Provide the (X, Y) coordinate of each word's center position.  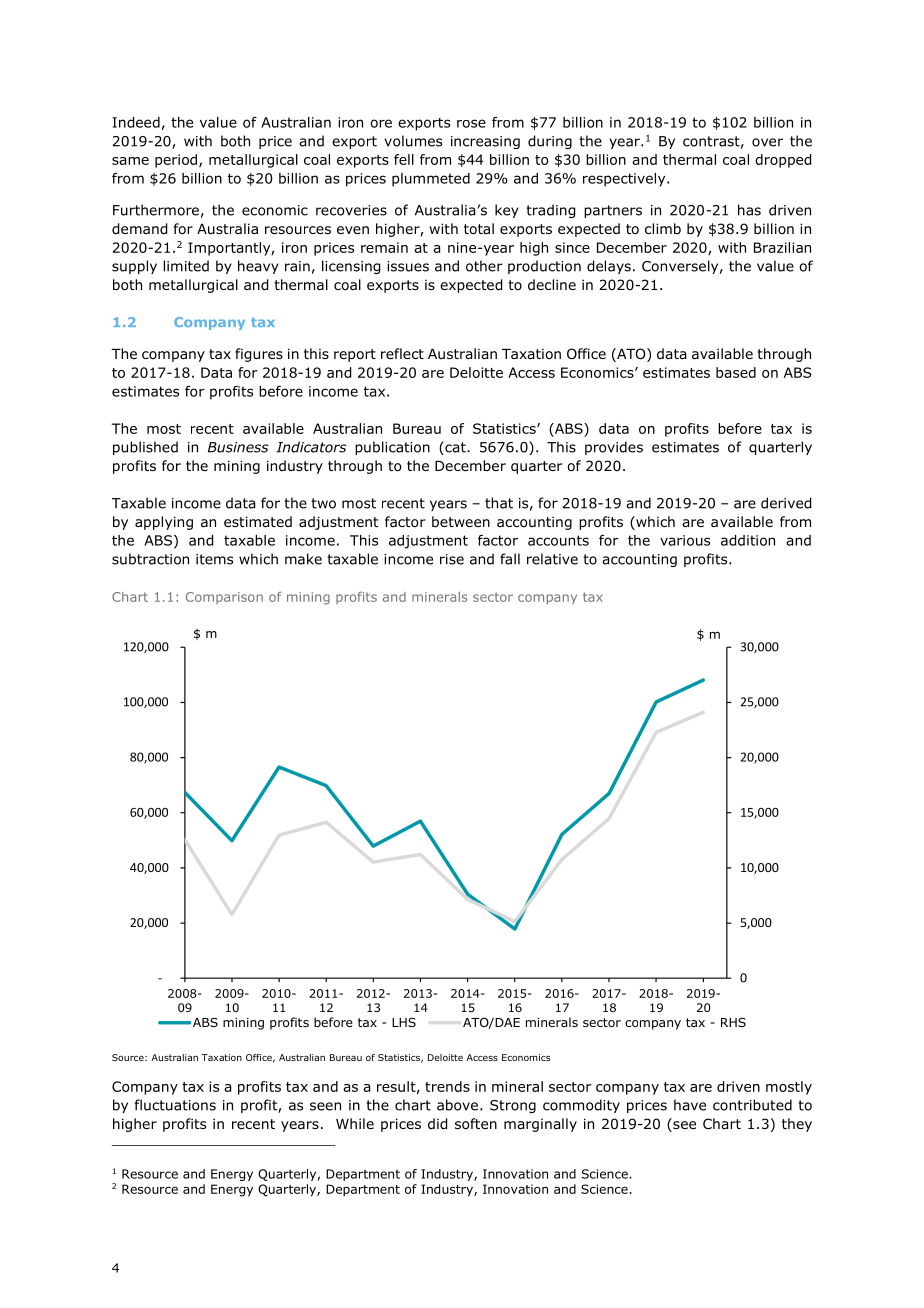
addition (748, 540)
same (130, 161)
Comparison (224, 598)
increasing (485, 142)
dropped (783, 161)
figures (259, 355)
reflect (402, 353)
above (457, 1105)
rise (452, 559)
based (736, 372)
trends (447, 1086)
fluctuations (175, 1105)
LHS (404, 1022)
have (690, 1105)
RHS (733, 1022)
